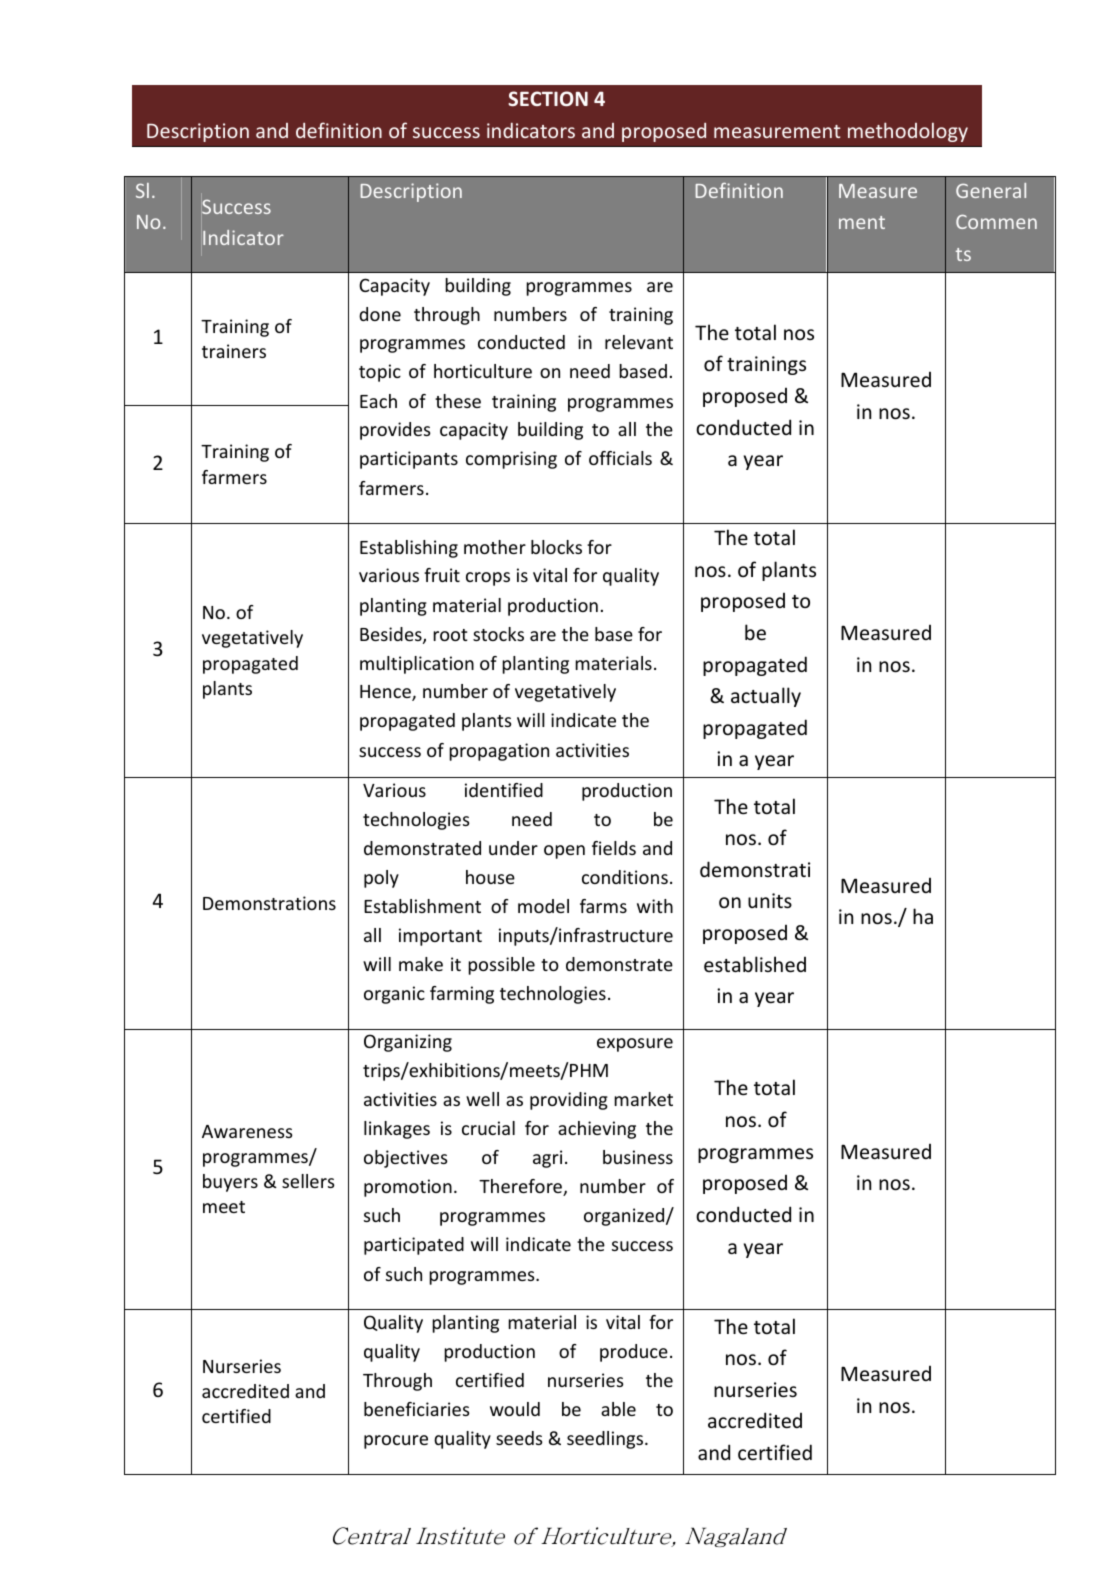 This page has height=1580, width=1116. What do you see at coordinates (606, 1440) in the page?
I see `seedlings` at bounding box center [606, 1440].
